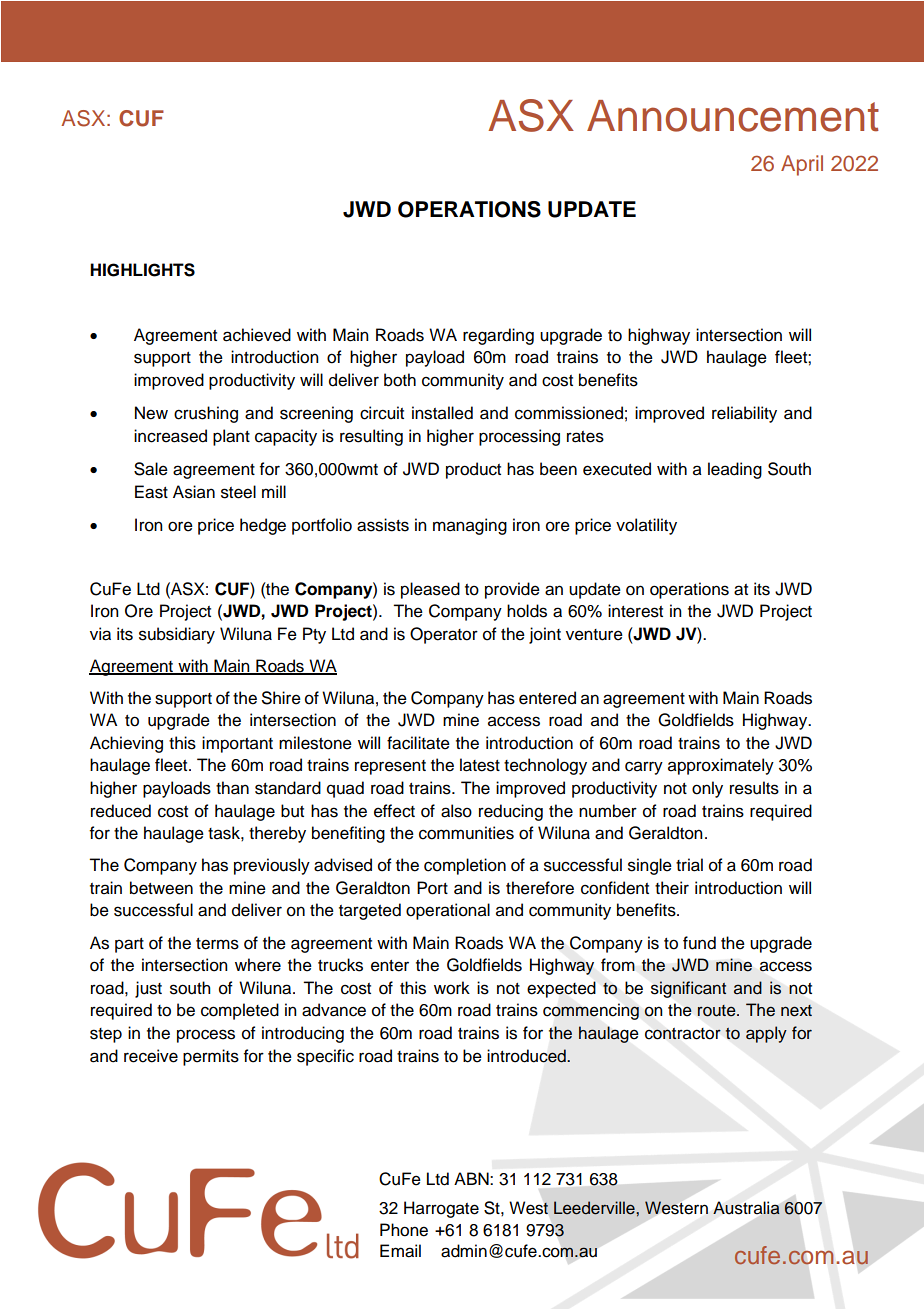 This image has height=1309, width=924. What do you see at coordinates (689, 865) in the image?
I see `trial` at bounding box center [689, 865].
